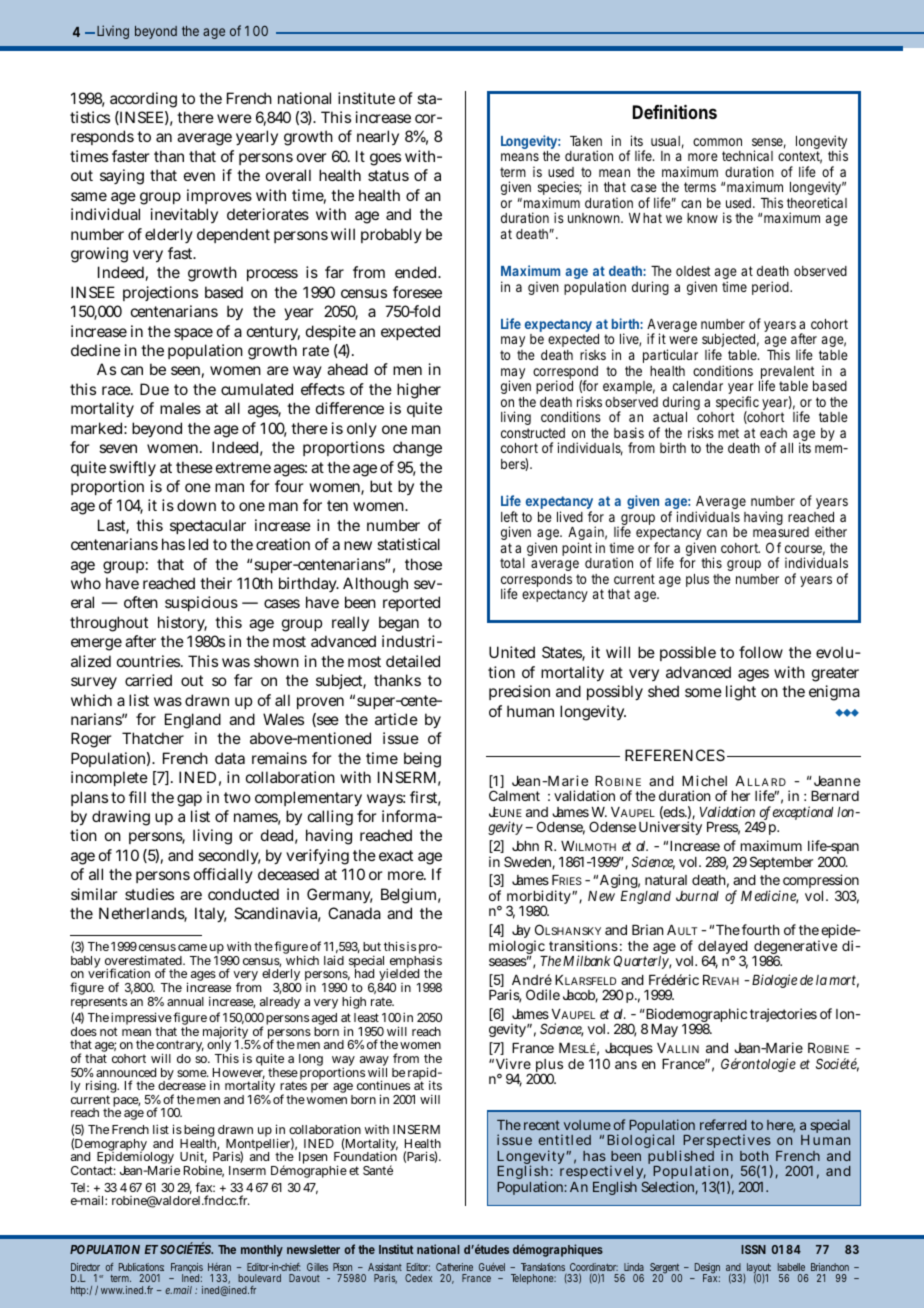  What do you see at coordinates (196, 505) in the image?
I see `down` at bounding box center [196, 505].
